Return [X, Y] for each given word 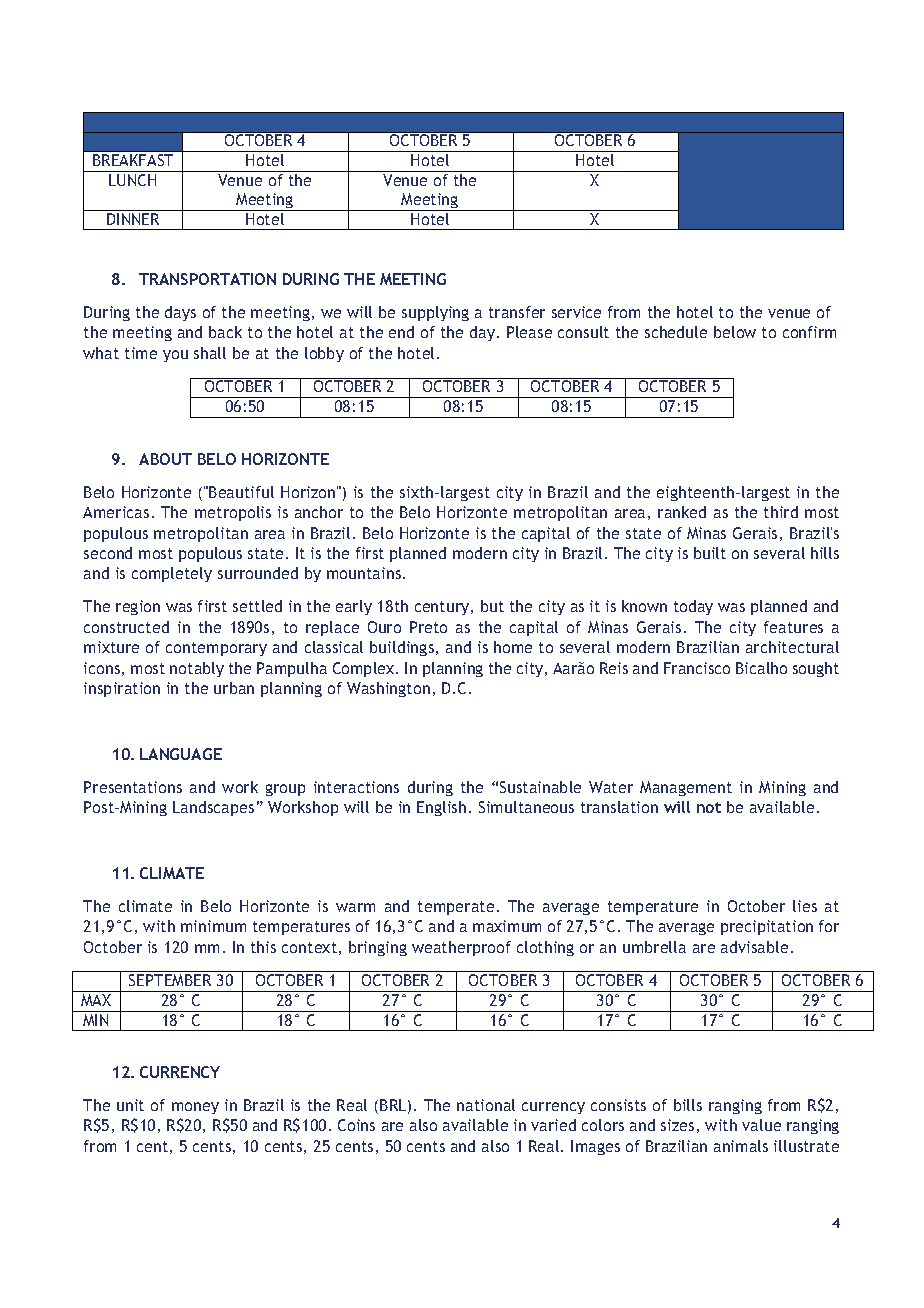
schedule [676, 332]
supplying [435, 313]
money [195, 1108]
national [486, 1105]
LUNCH [132, 180]
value [761, 1125]
